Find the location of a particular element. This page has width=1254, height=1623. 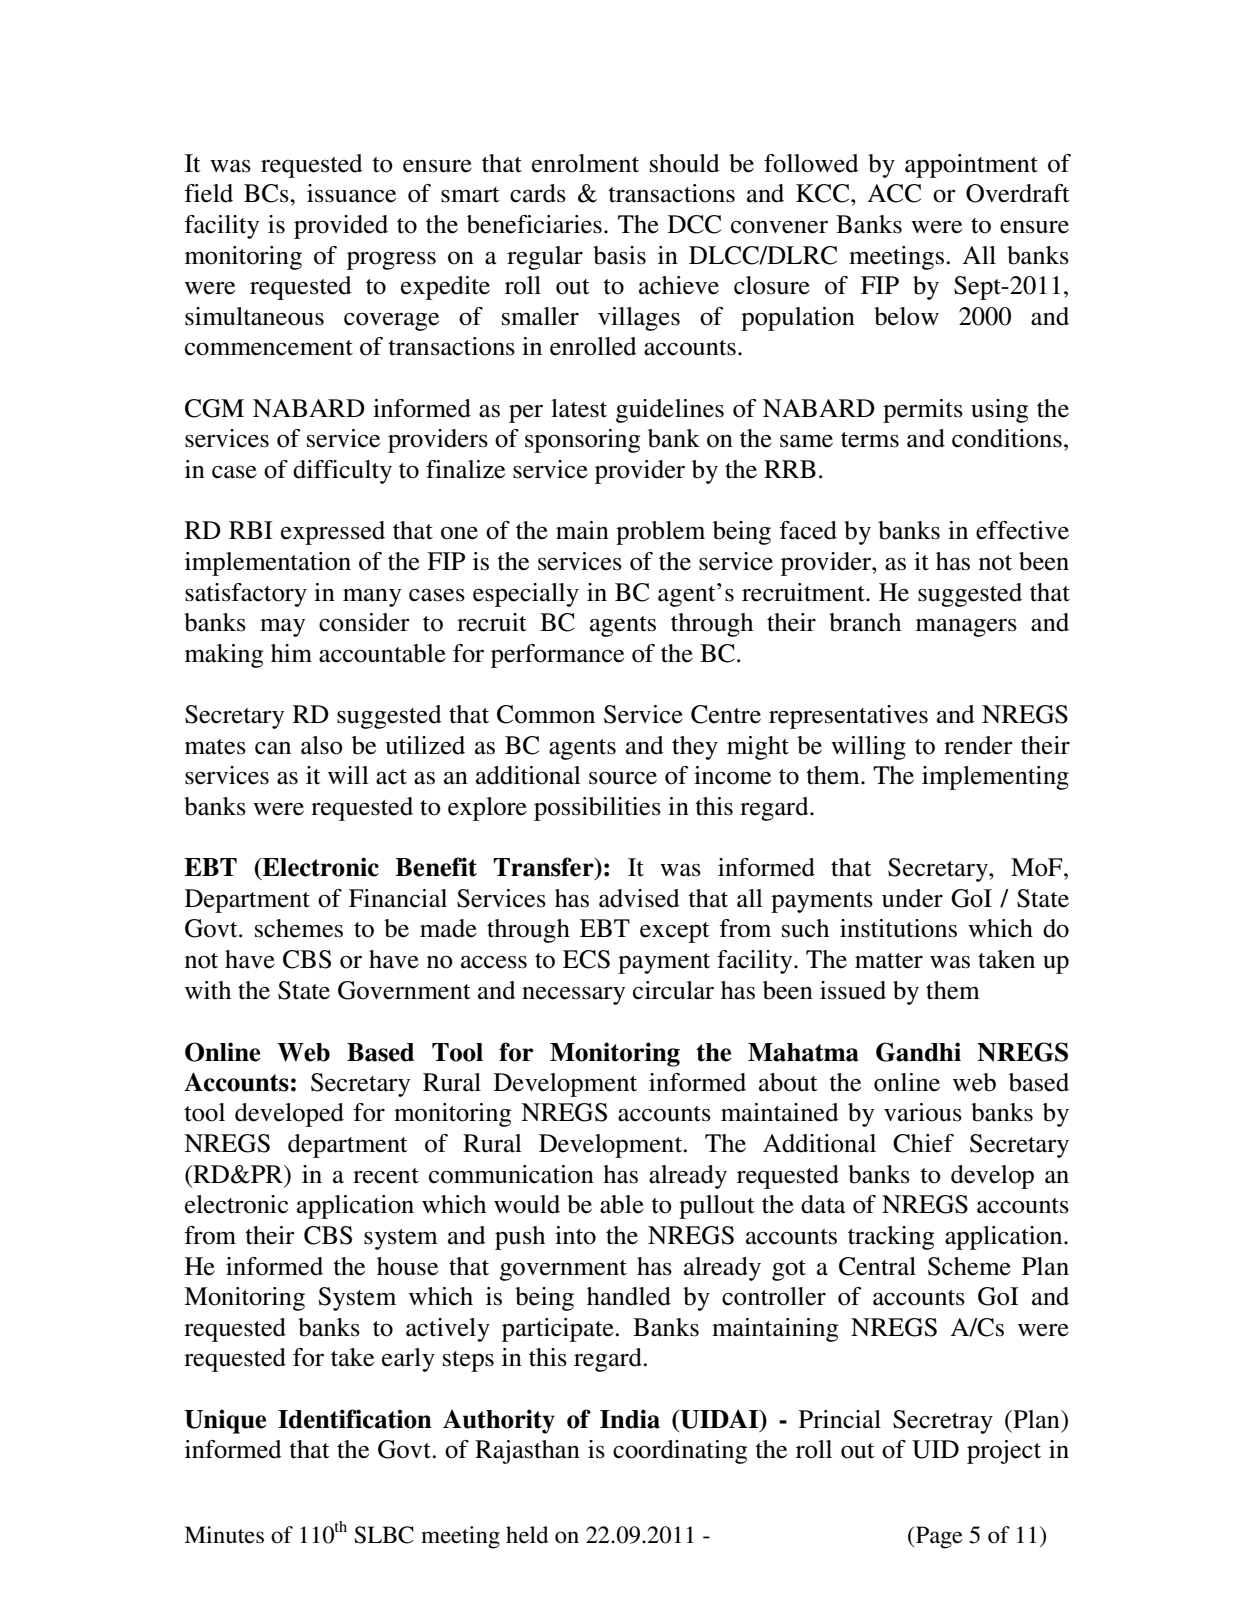

Gandhi is located at coordinates (918, 1052).
